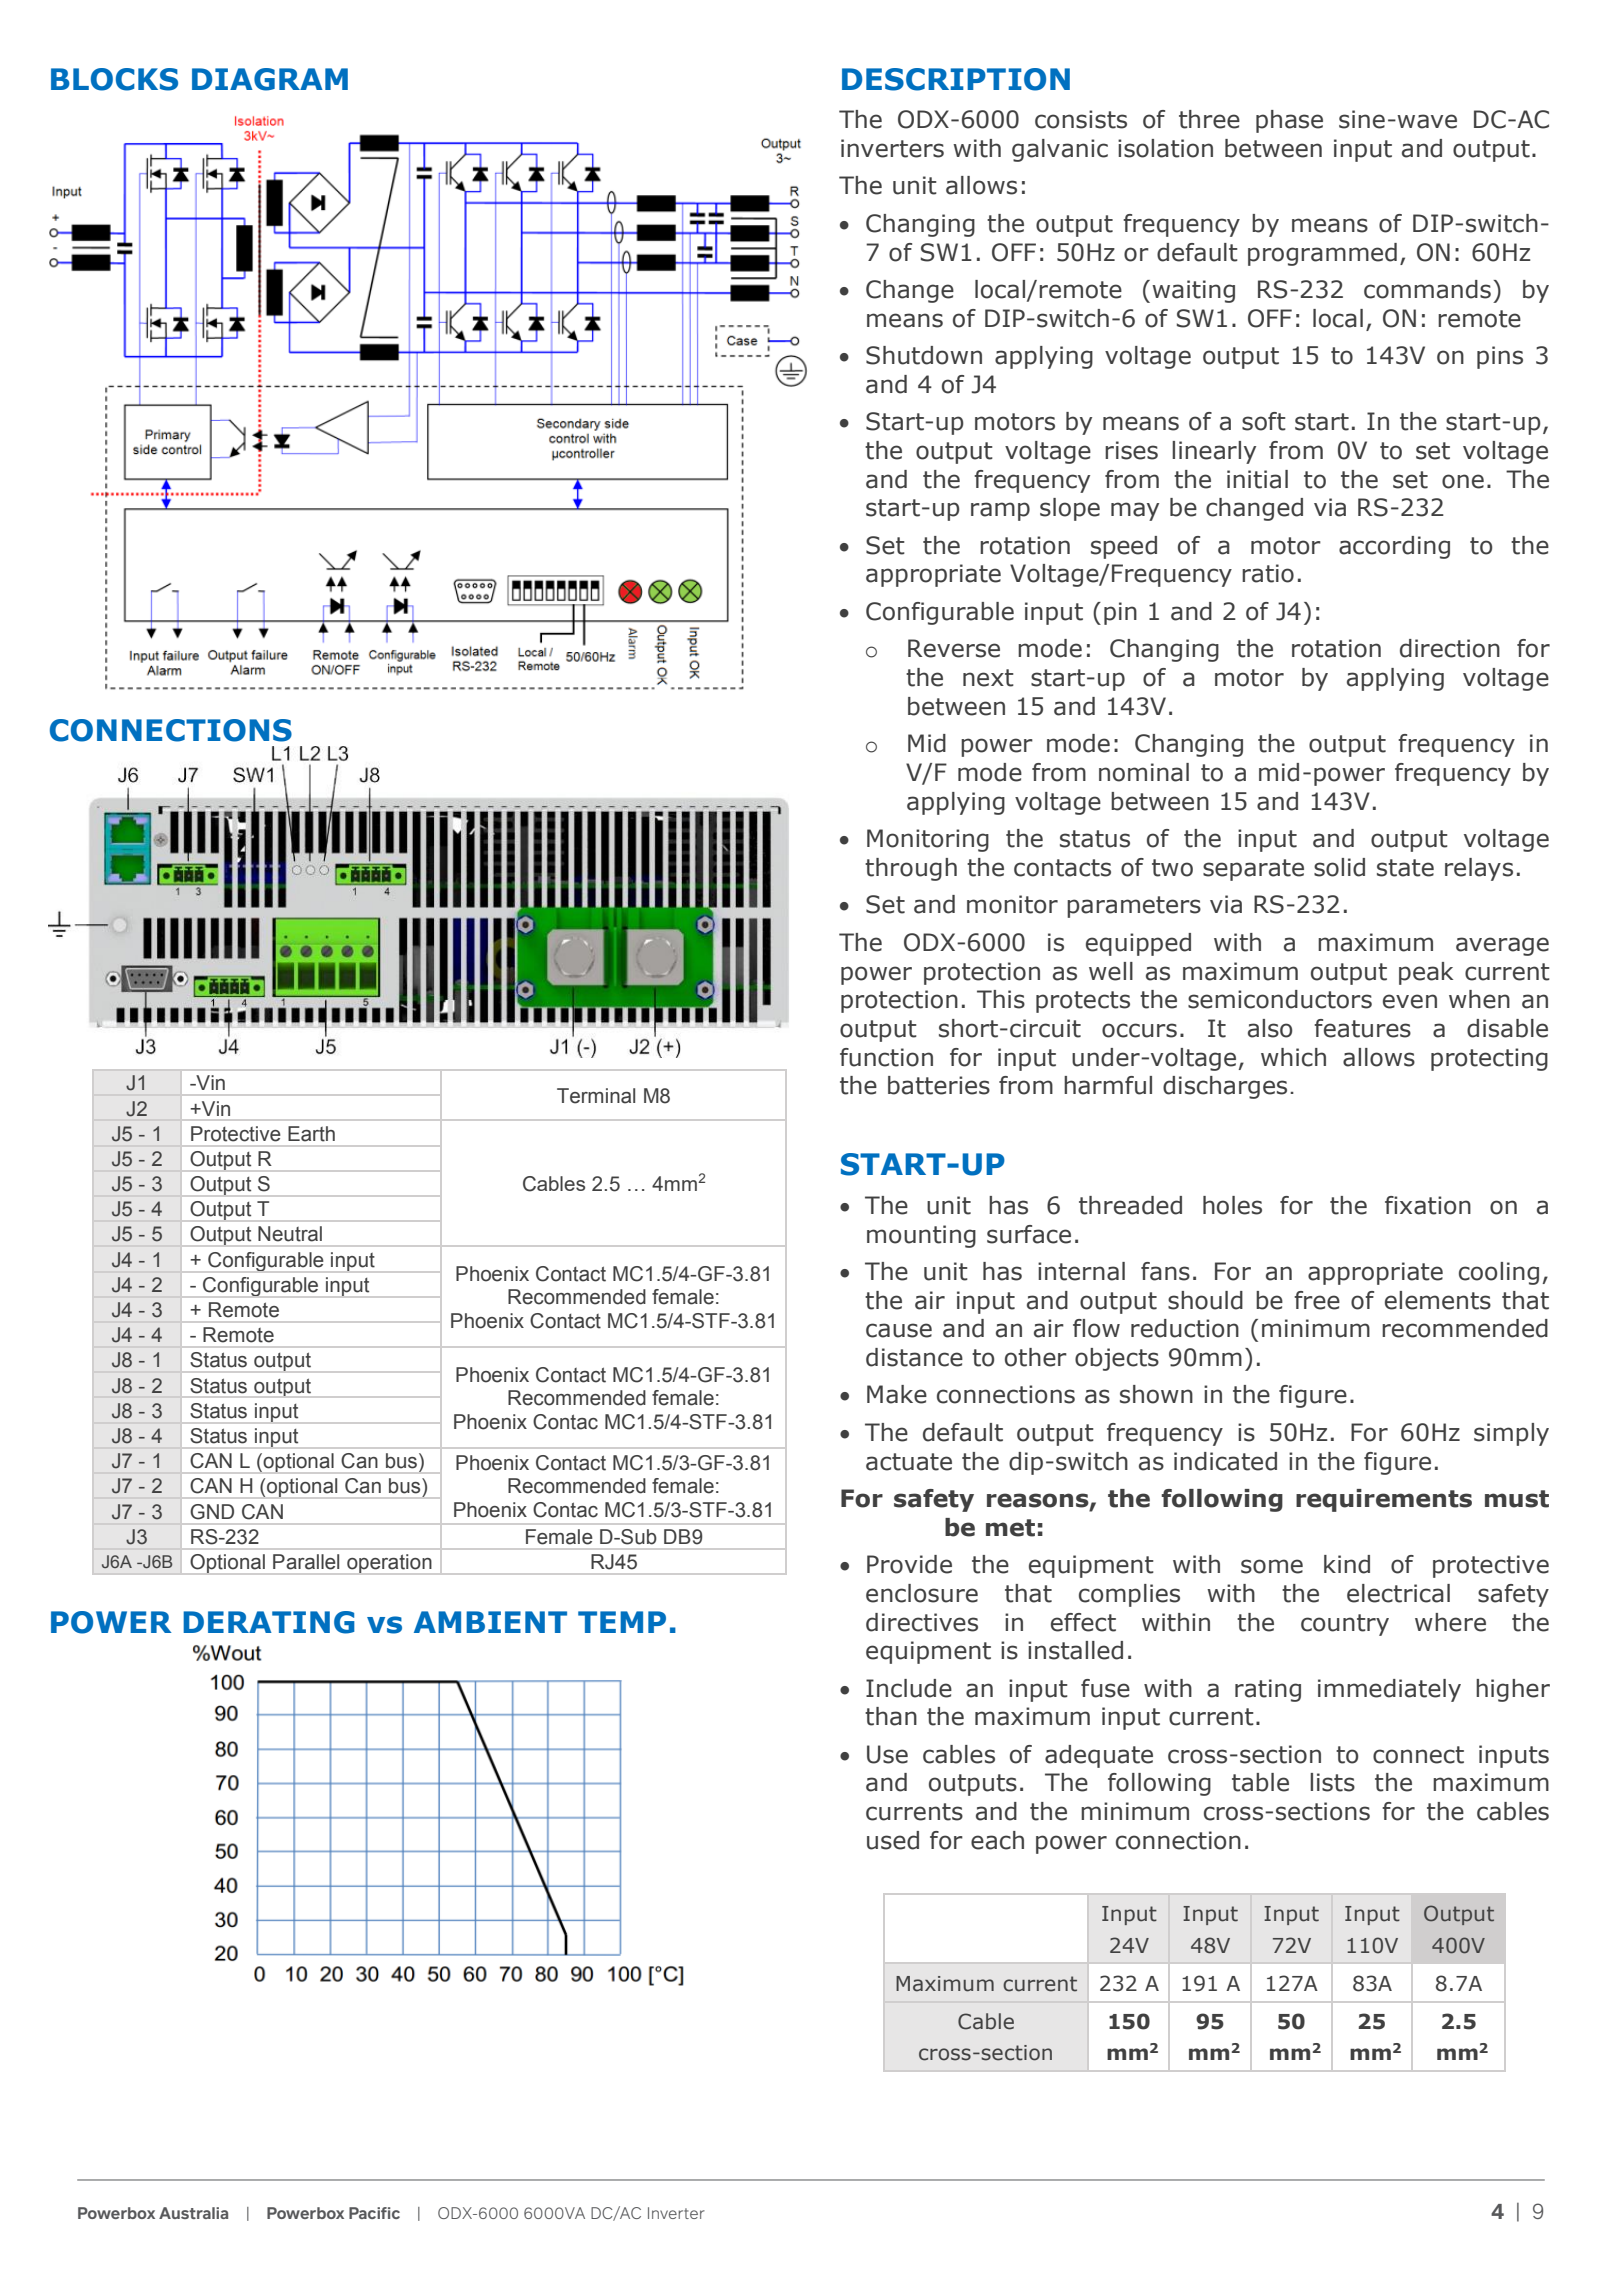  What do you see at coordinates (306, 1562) in the document?
I see `Parallel` at bounding box center [306, 1562].
